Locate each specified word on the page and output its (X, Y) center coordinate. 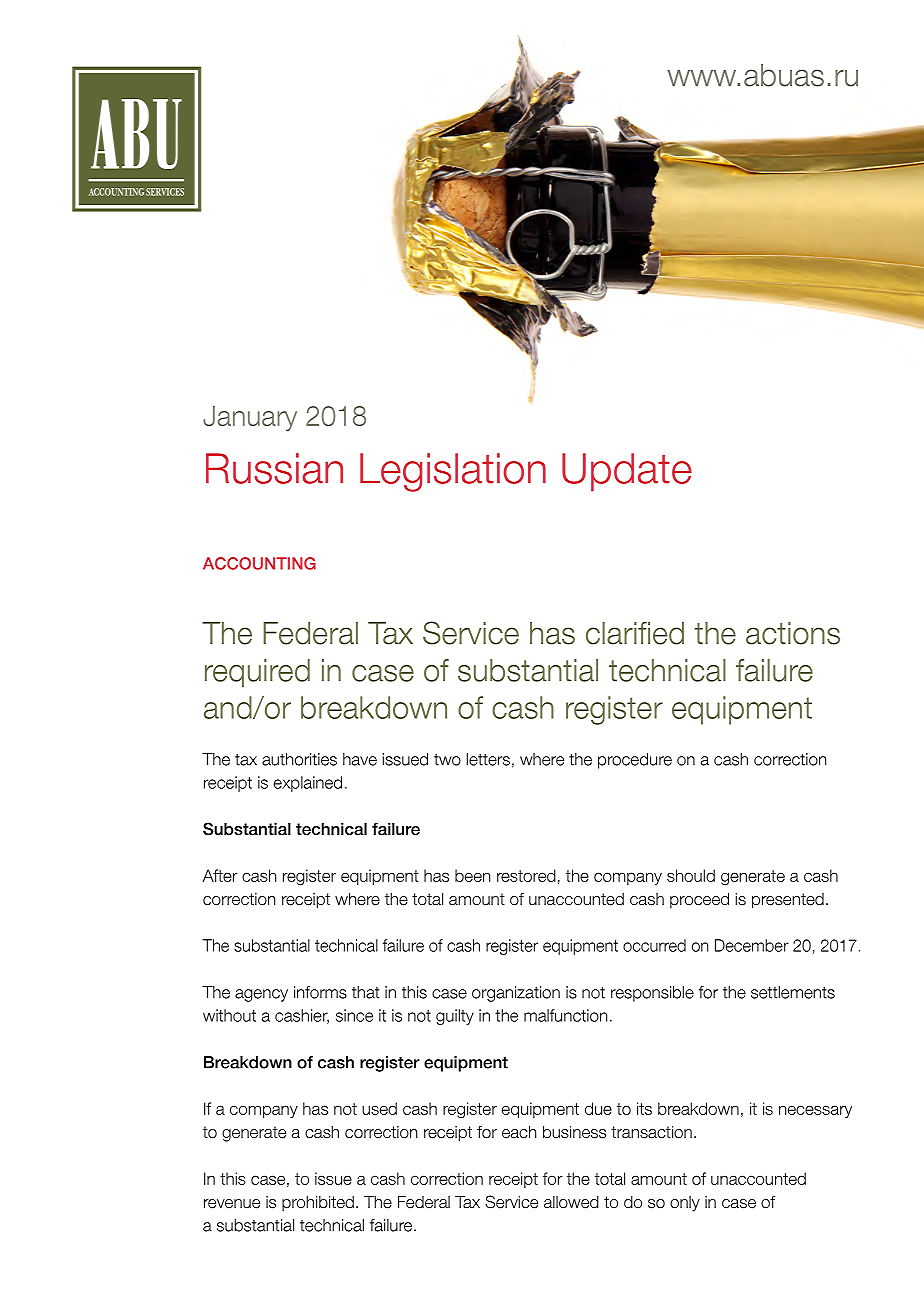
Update (627, 472)
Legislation (453, 472)
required (257, 673)
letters (488, 759)
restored (526, 875)
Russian (274, 468)
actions (793, 633)
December (752, 945)
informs (320, 992)
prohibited (318, 1203)
